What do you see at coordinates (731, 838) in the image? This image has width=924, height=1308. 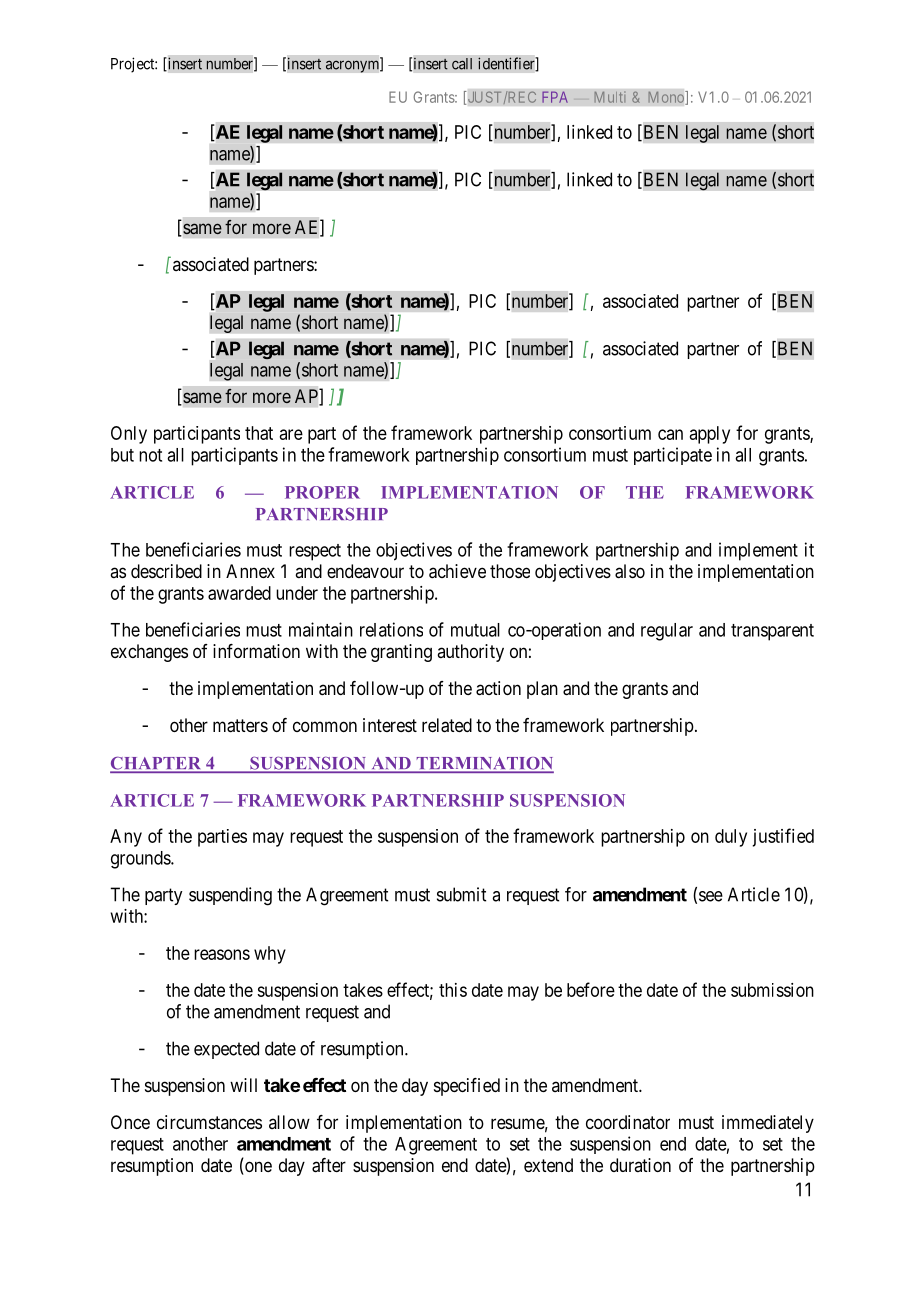 I see `duly` at bounding box center [731, 838].
